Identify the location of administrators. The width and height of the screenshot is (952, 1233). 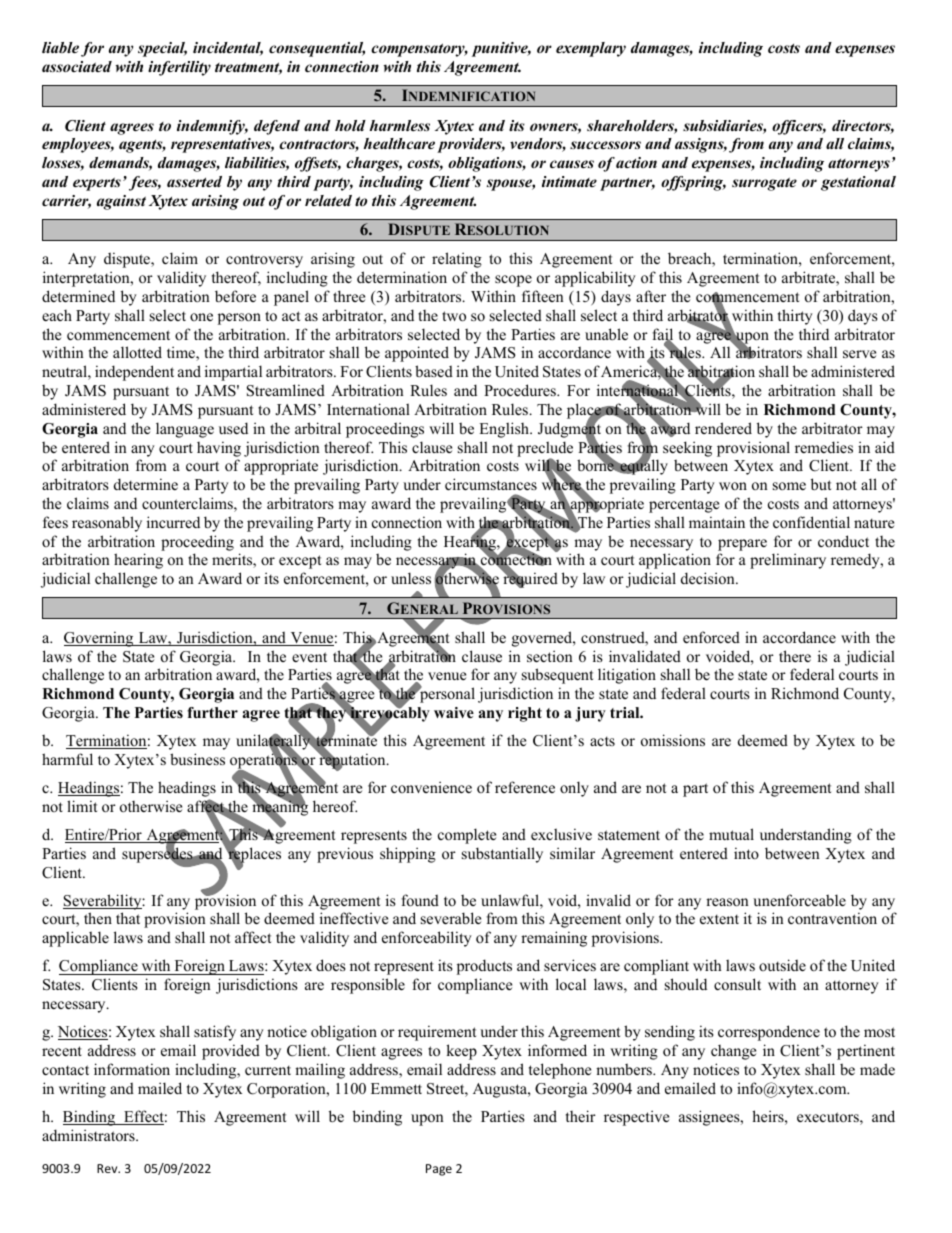
(89, 1135).
